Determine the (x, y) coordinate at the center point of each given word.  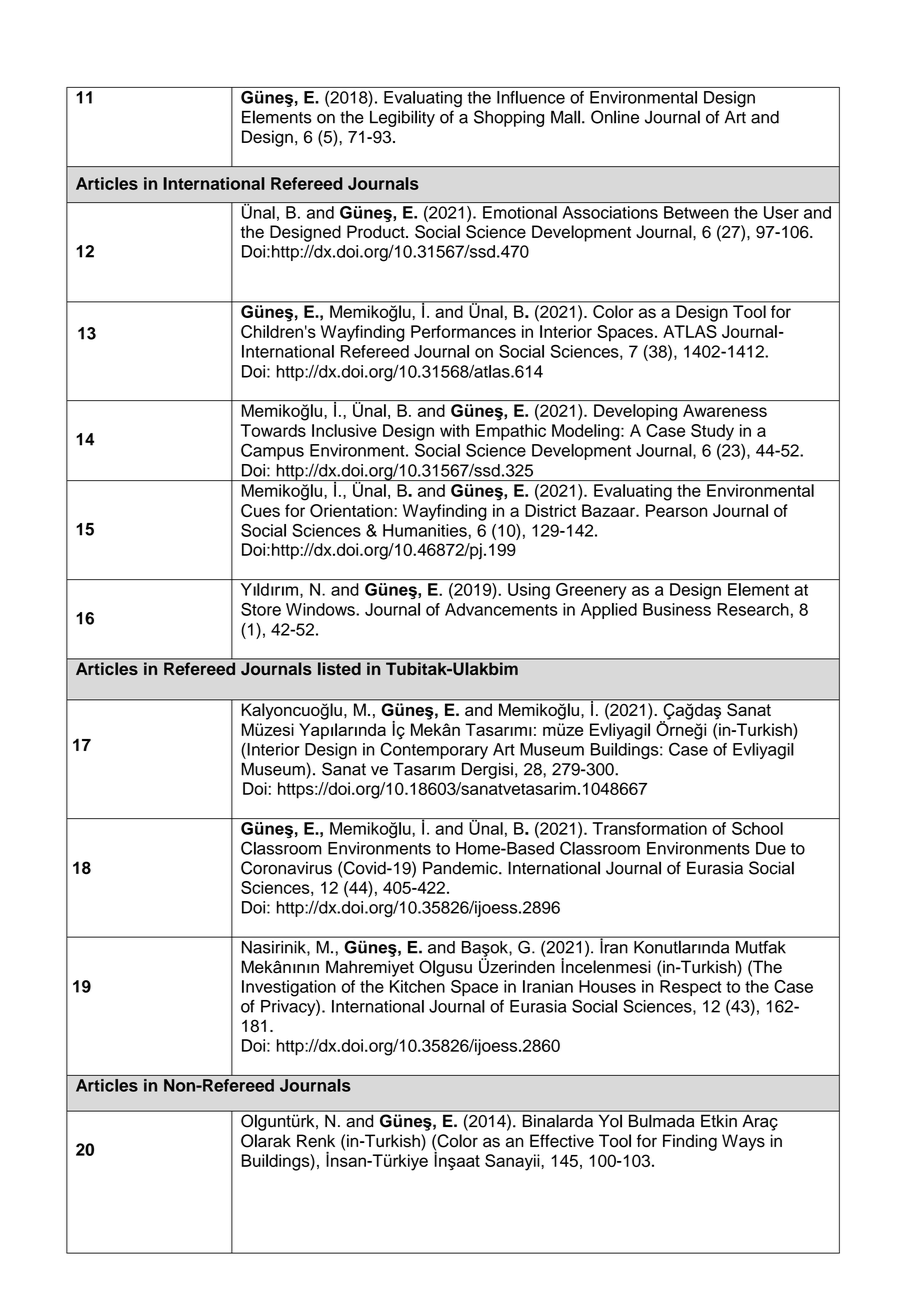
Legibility (402, 118)
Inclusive (344, 430)
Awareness (725, 410)
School (757, 828)
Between (696, 212)
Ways (743, 1142)
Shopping (509, 118)
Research (753, 609)
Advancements (501, 609)
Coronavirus (286, 868)
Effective (562, 1141)
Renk (316, 1141)
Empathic (511, 432)
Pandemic (461, 868)
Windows (321, 609)
